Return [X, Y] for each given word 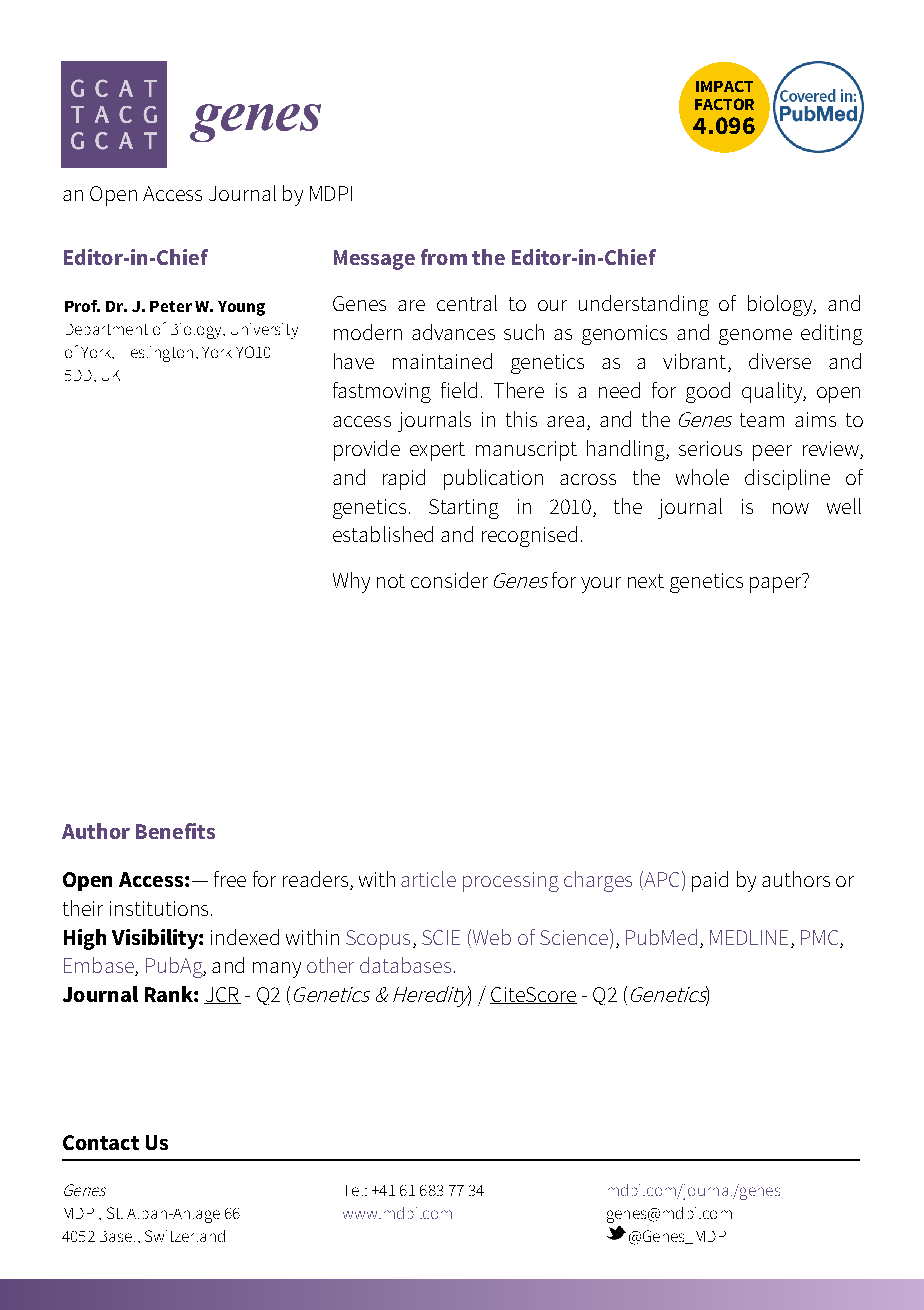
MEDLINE [749, 937]
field [459, 390]
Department [107, 329]
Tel [354, 1190]
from [444, 257]
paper [776, 583]
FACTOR [724, 104]
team [762, 420]
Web [490, 937]
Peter [171, 306]
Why [351, 582]
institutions [159, 908]
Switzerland [185, 1236]
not [391, 581]
